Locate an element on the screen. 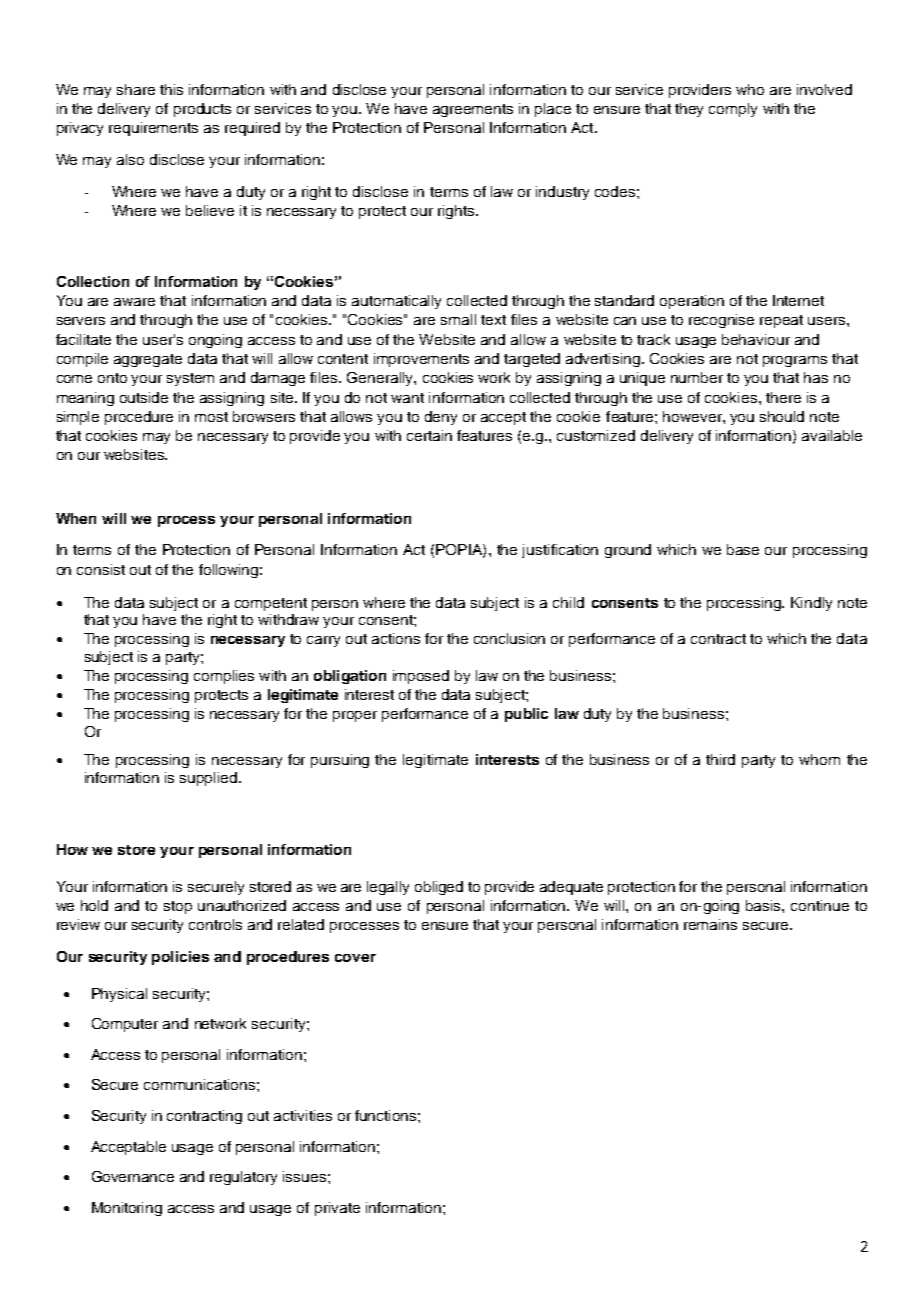 This screenshot has height=1308, width=924. agreements is located at coordinates (473, 110).
